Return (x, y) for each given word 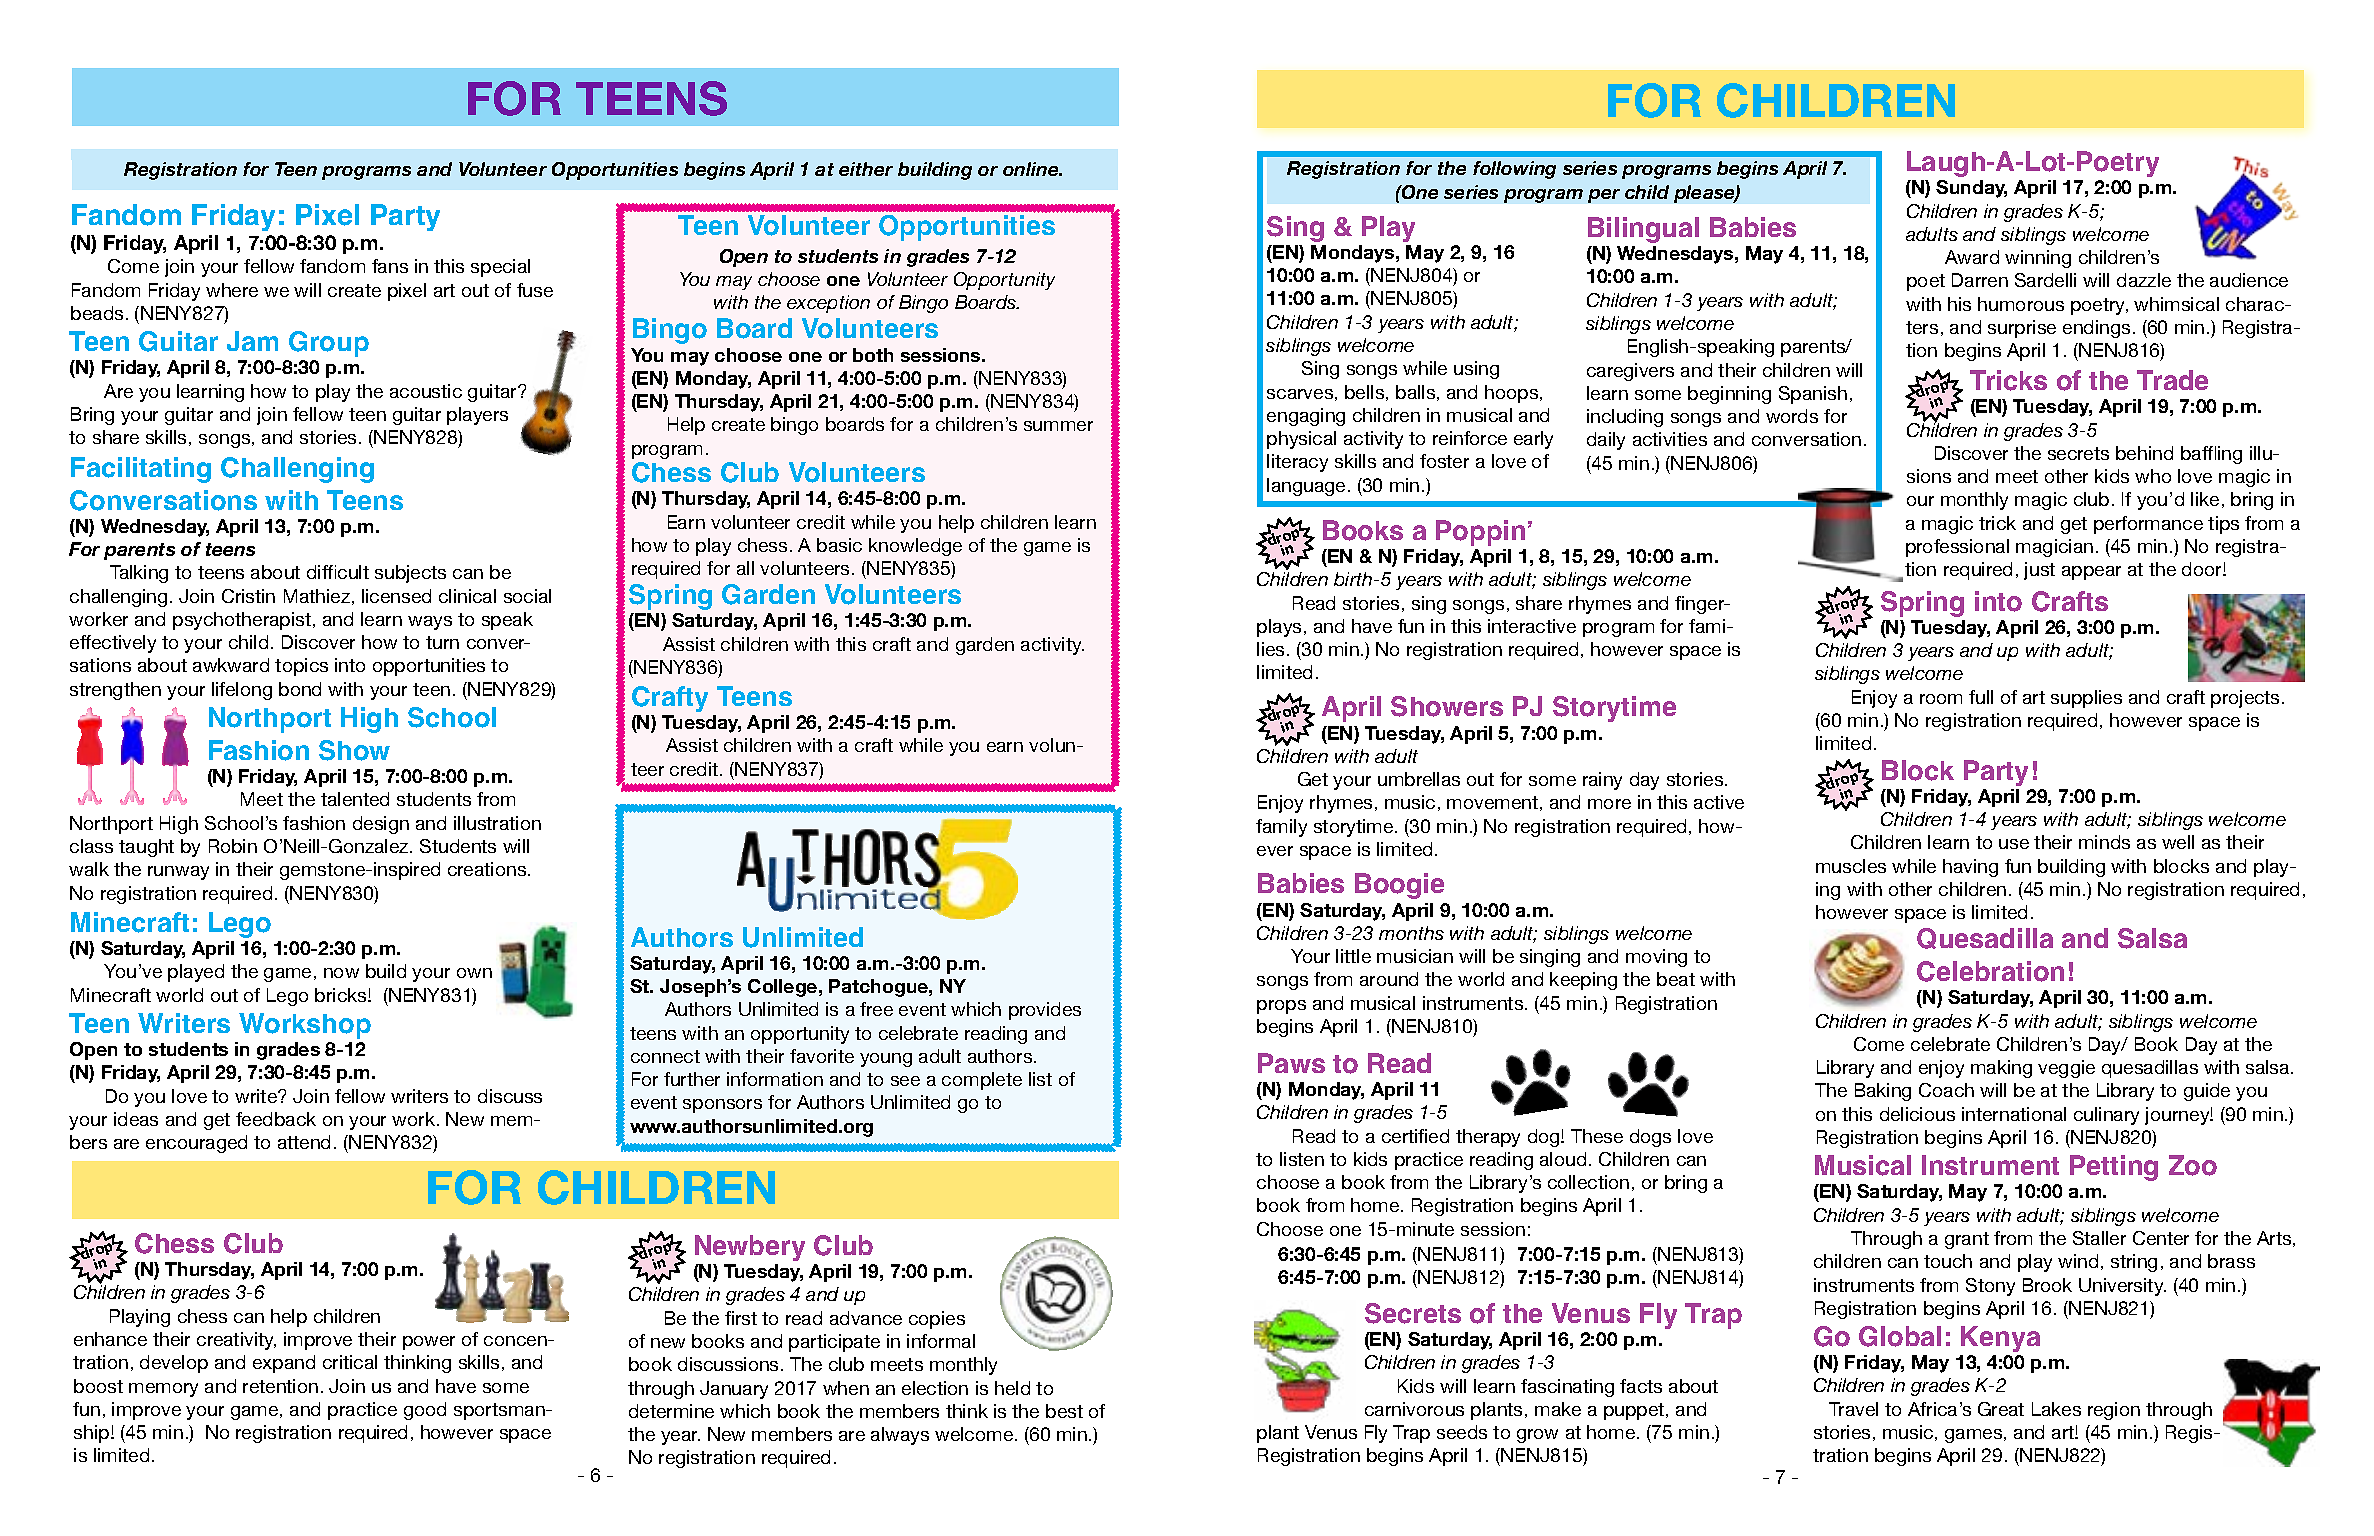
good (425, 1411)
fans (390, 266)
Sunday (1971, 189)
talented (355, 799)
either (866, 169)
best (1064, 1411)
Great (2001, 1409)
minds (2104, 842)
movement (1492, 802)
